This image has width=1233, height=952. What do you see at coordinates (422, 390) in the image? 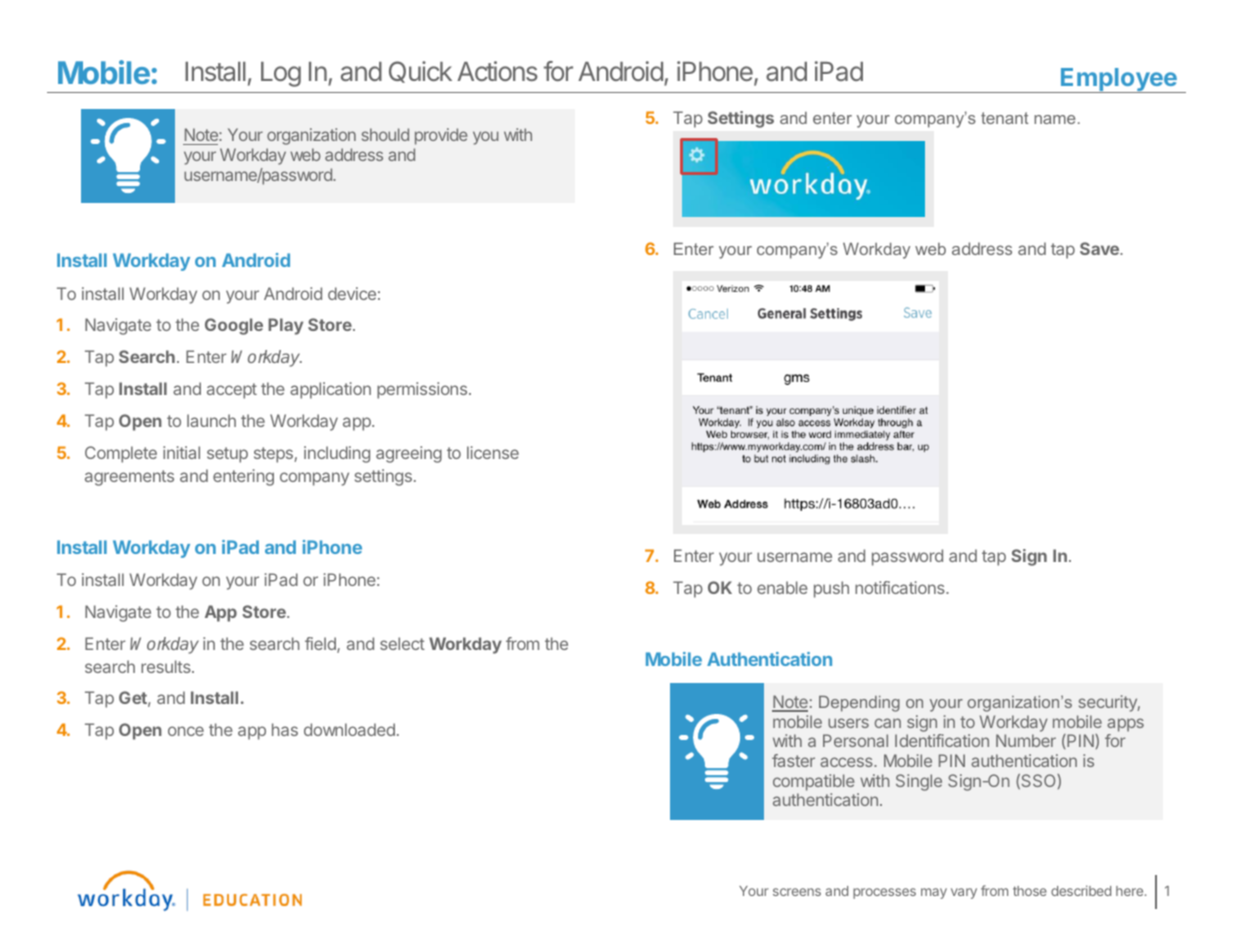
I see `permissions` at bounding box center [422, 390].
